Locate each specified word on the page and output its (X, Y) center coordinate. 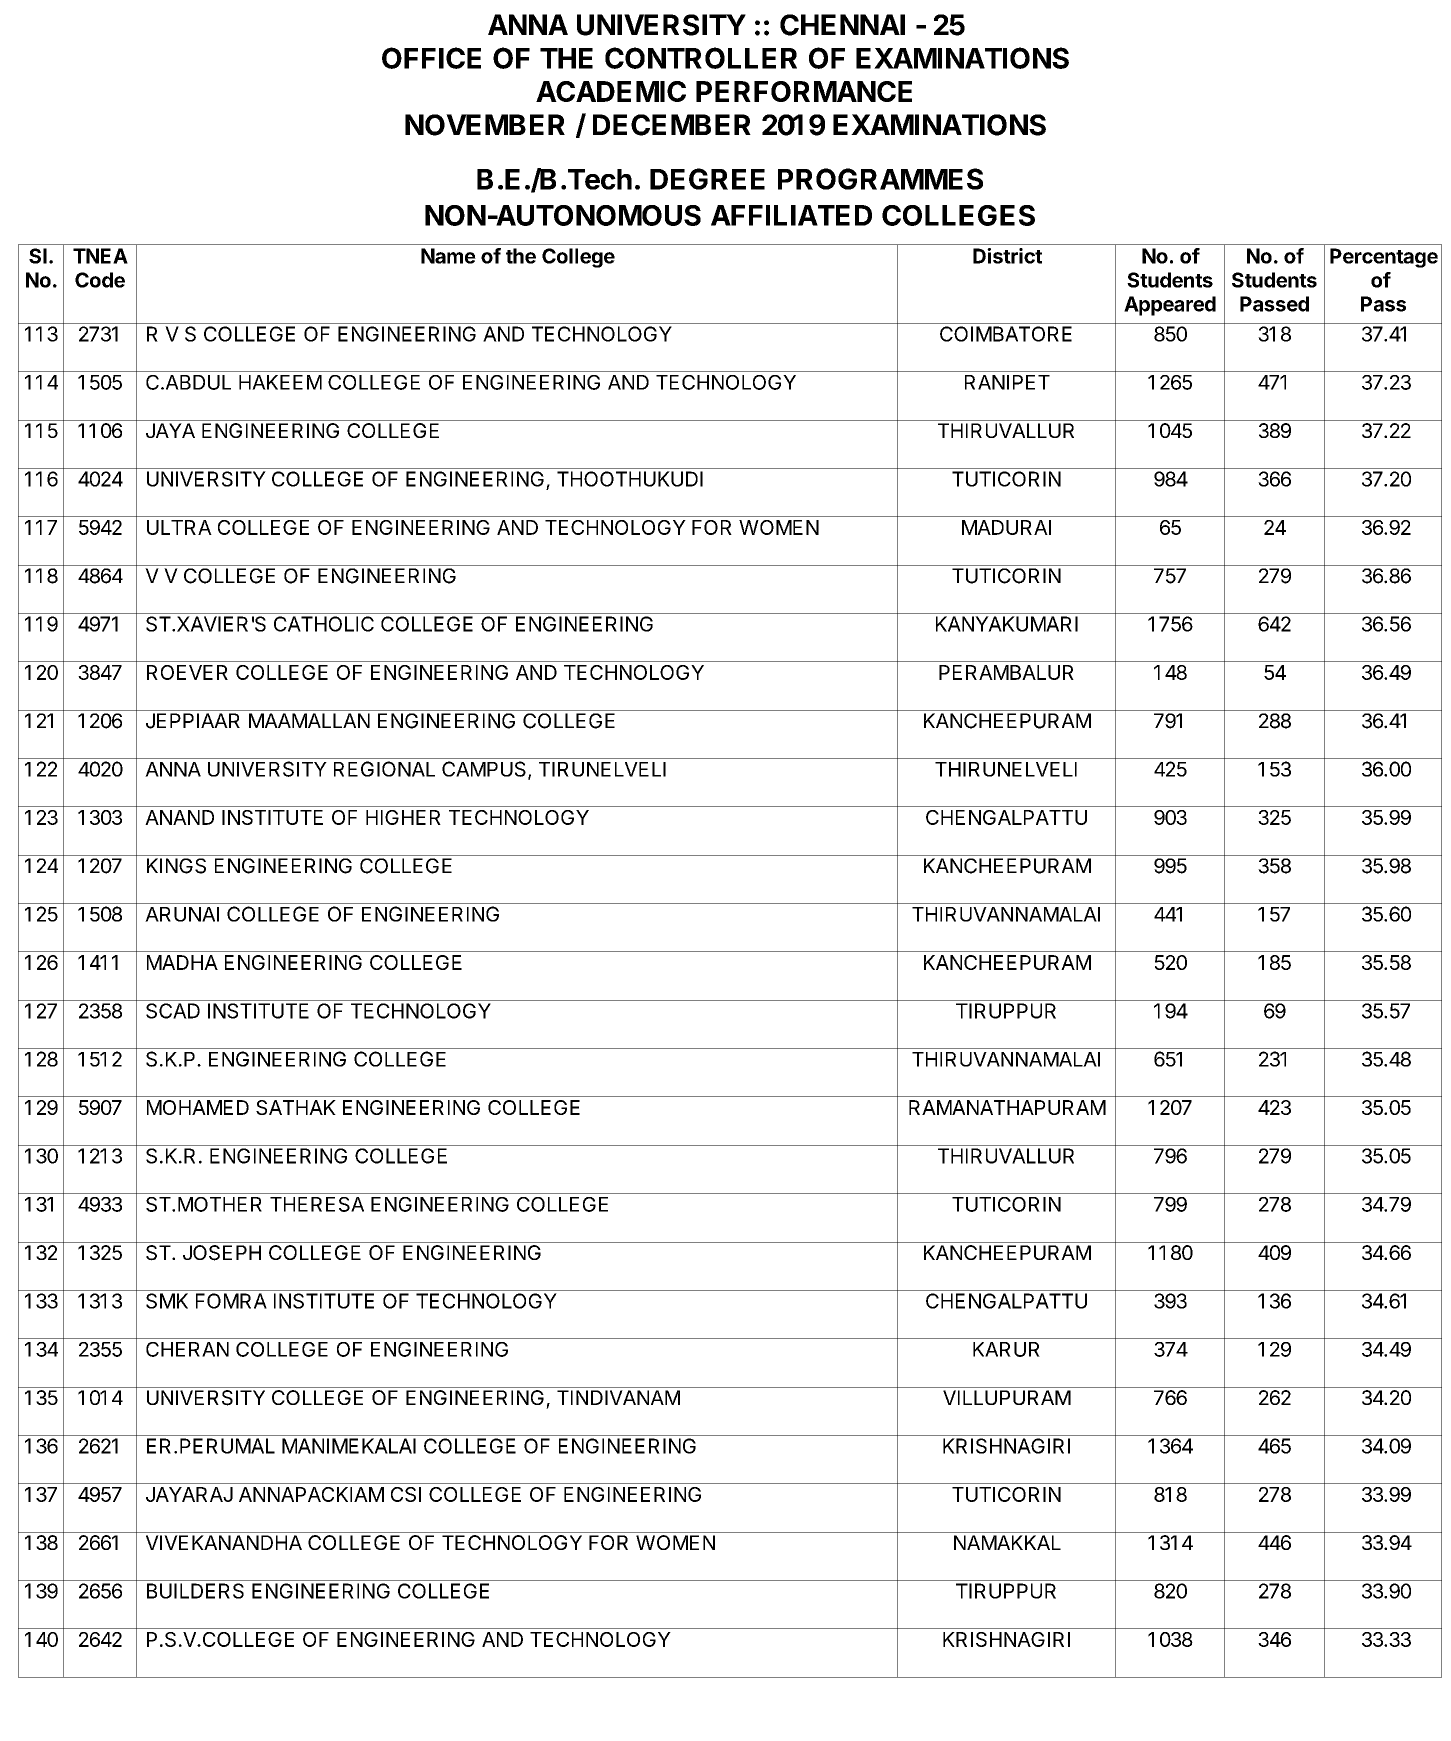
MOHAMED (198, 1107)
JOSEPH (222, 1253)
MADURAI (1006, 527)
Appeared (1170, 306)
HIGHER (403, 817)
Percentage (1384, 258)
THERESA (317, 1204)
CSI (406, 1494)
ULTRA (179, 527)
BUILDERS (195, 1591)
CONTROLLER (701, 58)
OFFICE (431, 58)
